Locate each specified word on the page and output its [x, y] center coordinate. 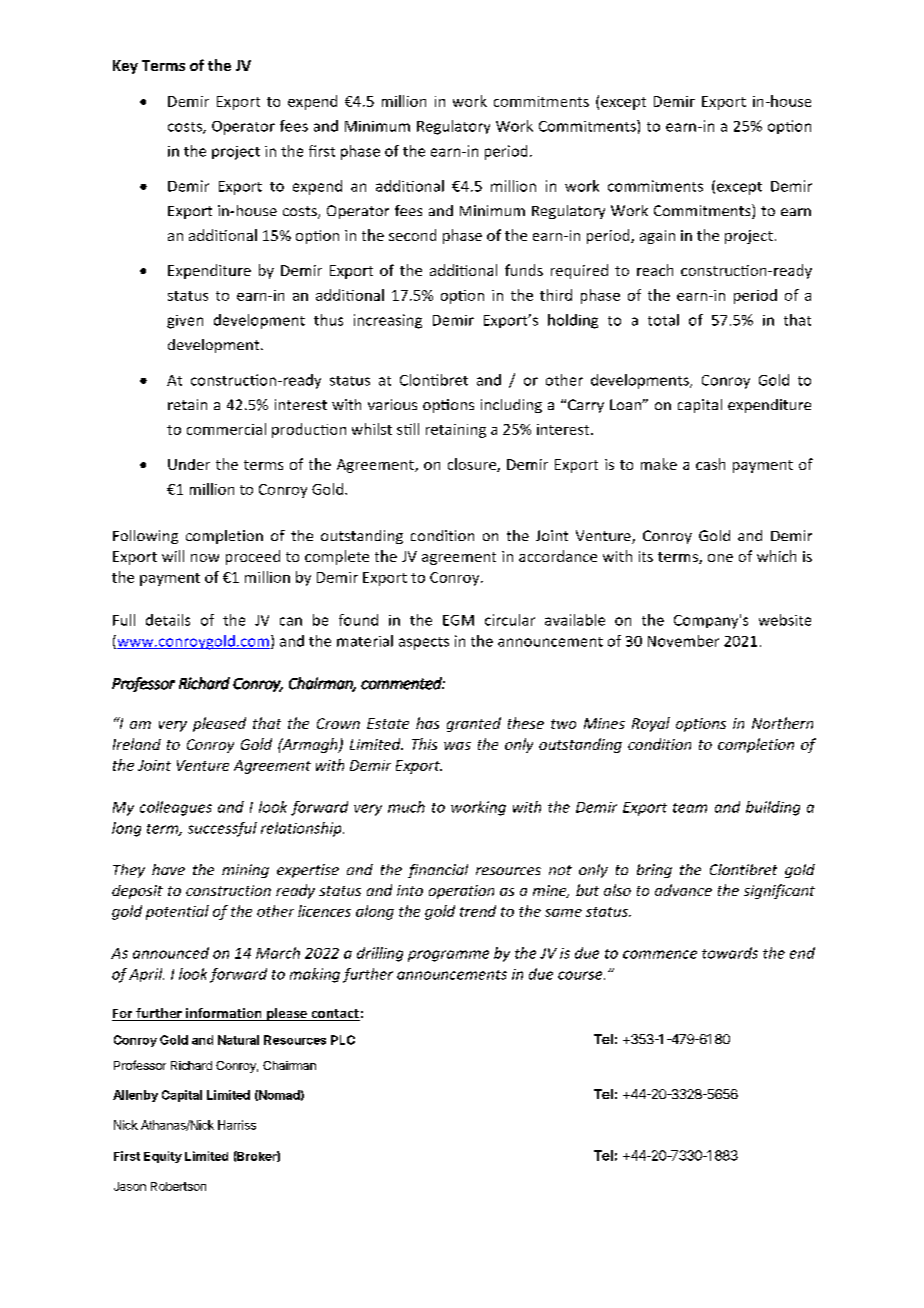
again [657, 237]
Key [125, 67]
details [168, 620]
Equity [163, 1157]
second [412, 235]
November [683, 641]
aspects [424, 643]
